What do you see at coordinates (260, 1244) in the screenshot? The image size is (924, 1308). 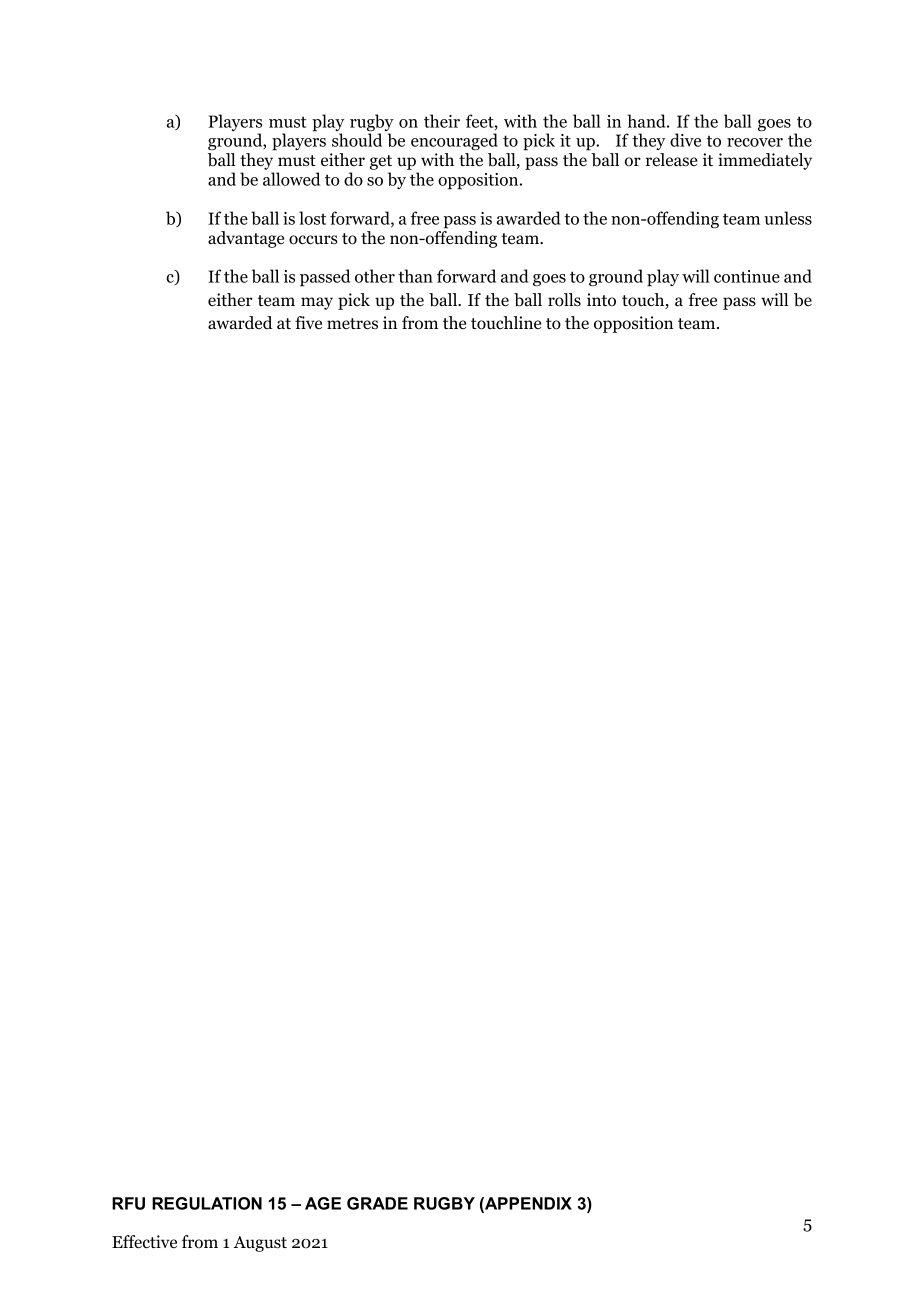 I see `August` at bounding box center [260, 1244].
